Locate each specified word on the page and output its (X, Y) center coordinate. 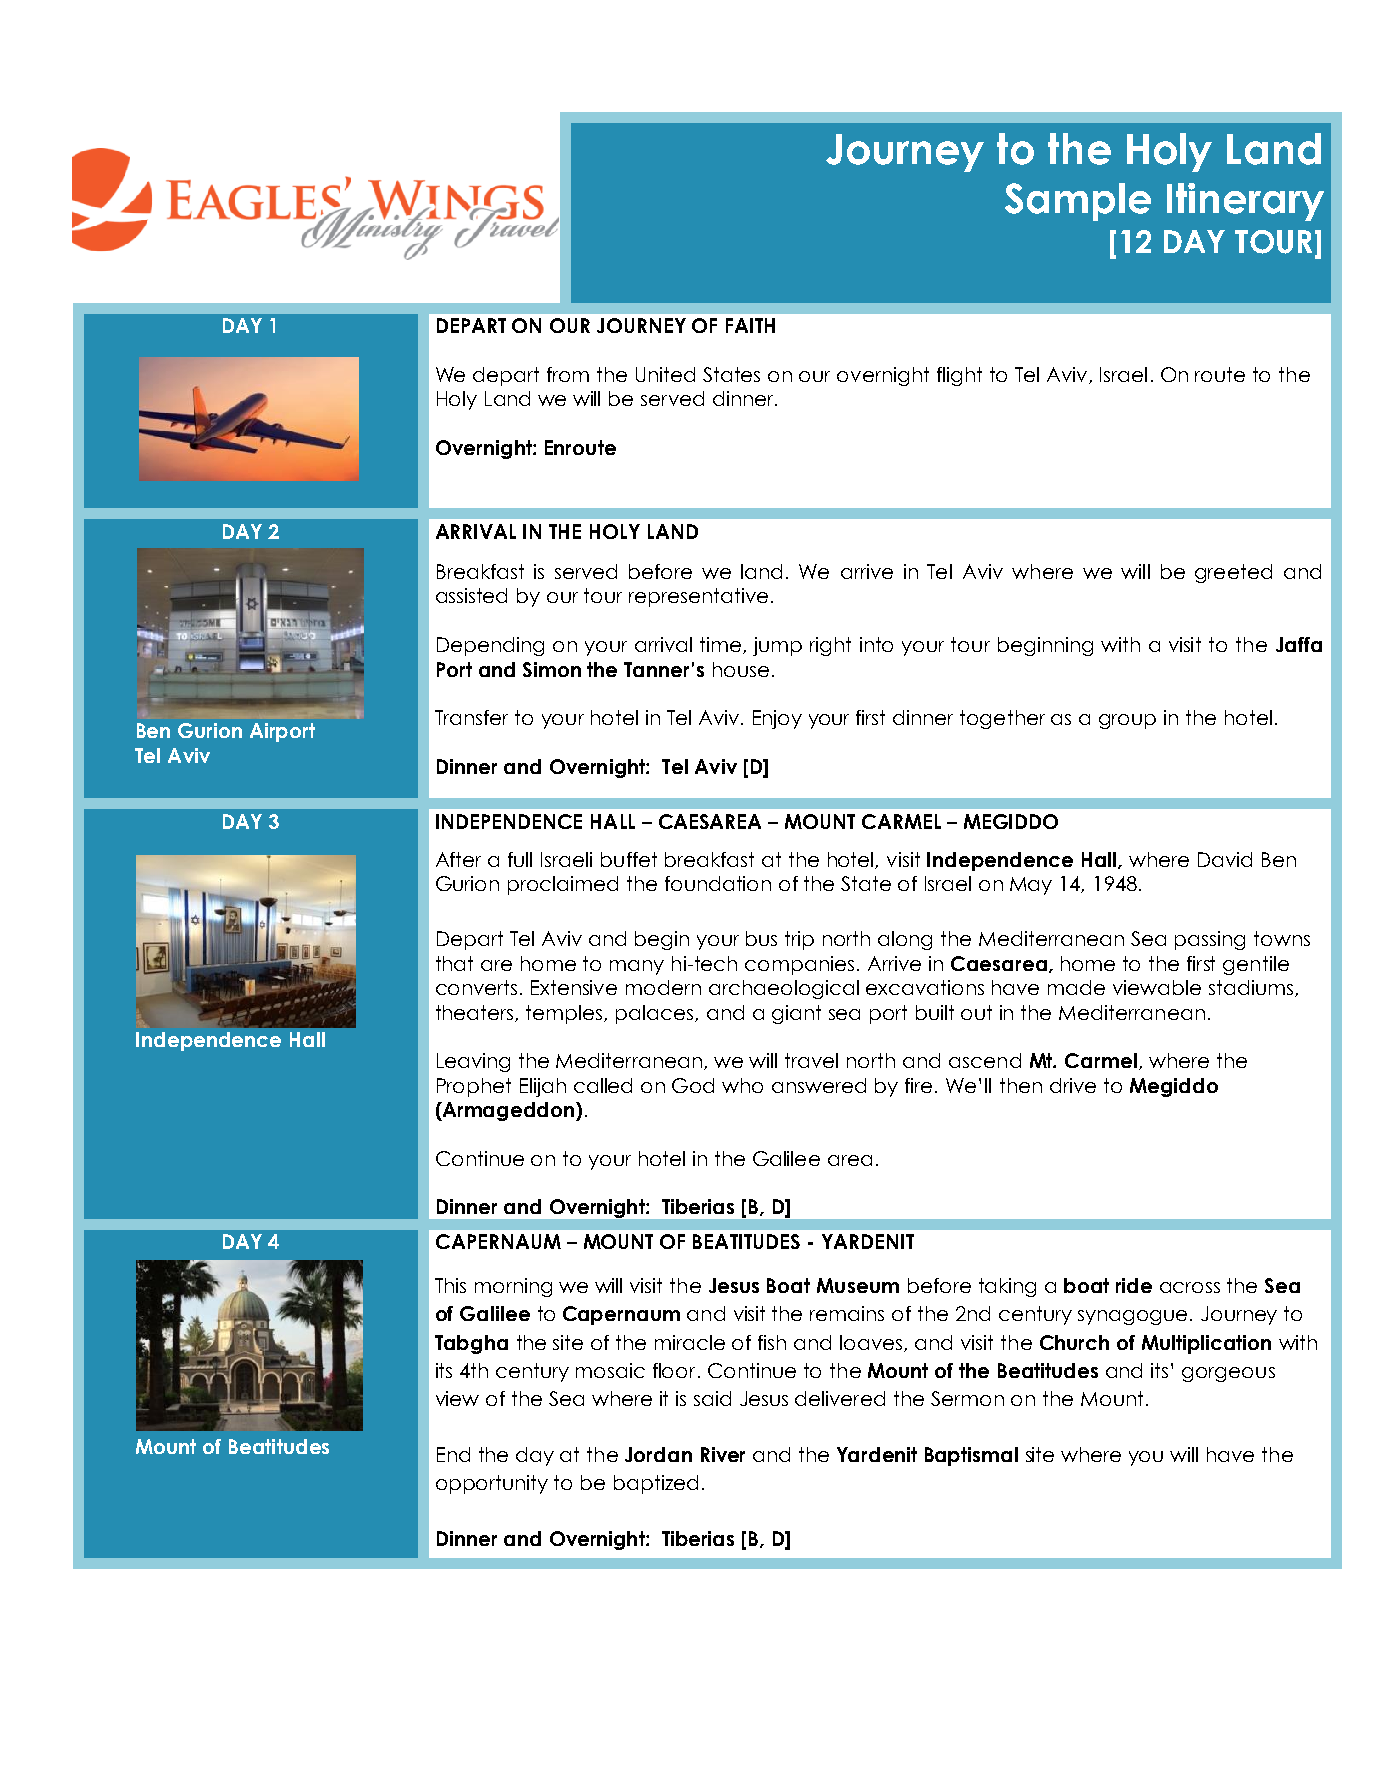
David (1225, 859)
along (905, 940)
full (520, 859)
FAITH (750, 325)
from (568, 374)
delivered (840, 1398)
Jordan (658, 1454)
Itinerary (1245, 202)
